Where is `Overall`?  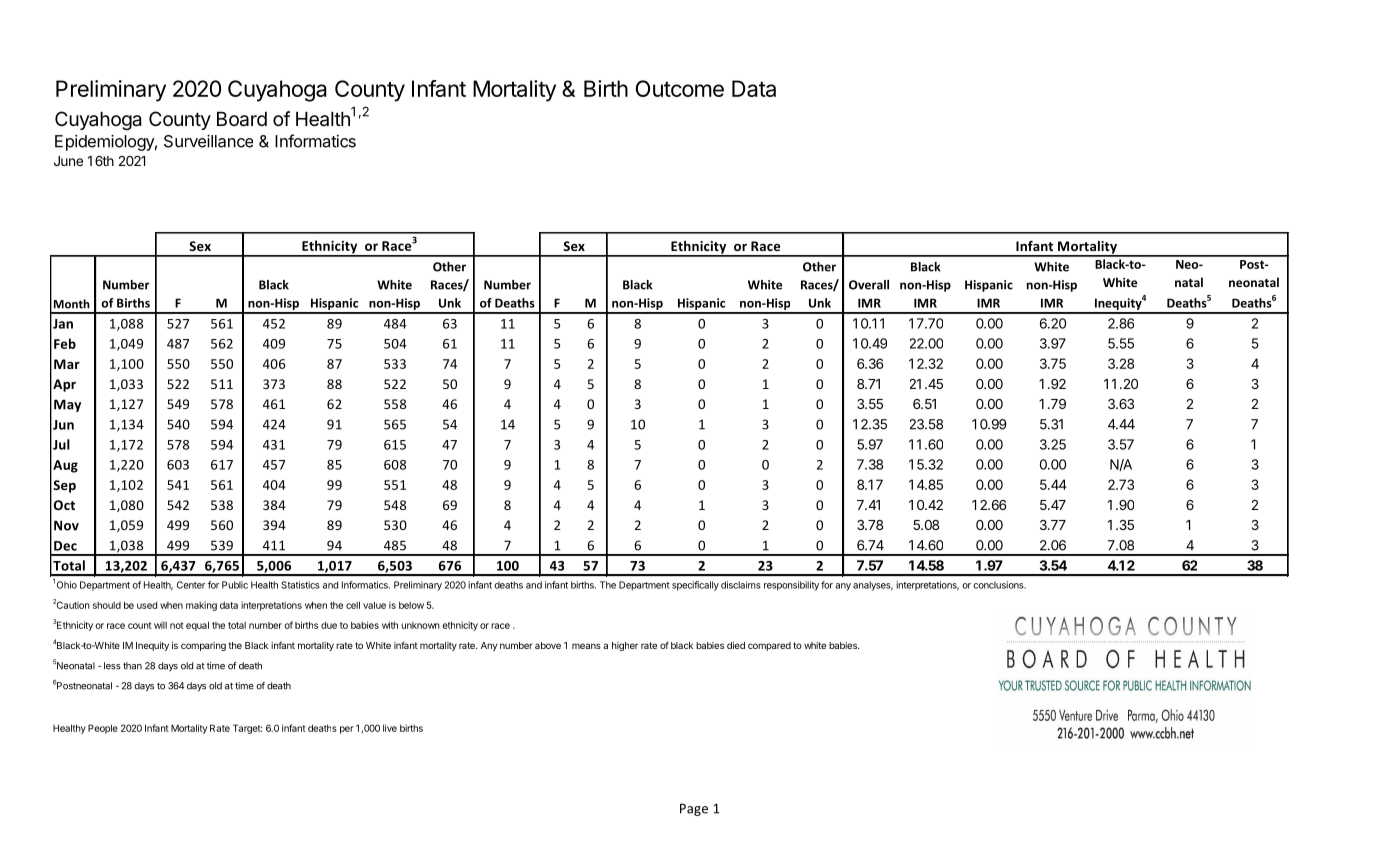
Overall is located at coordinates (869, 285).
